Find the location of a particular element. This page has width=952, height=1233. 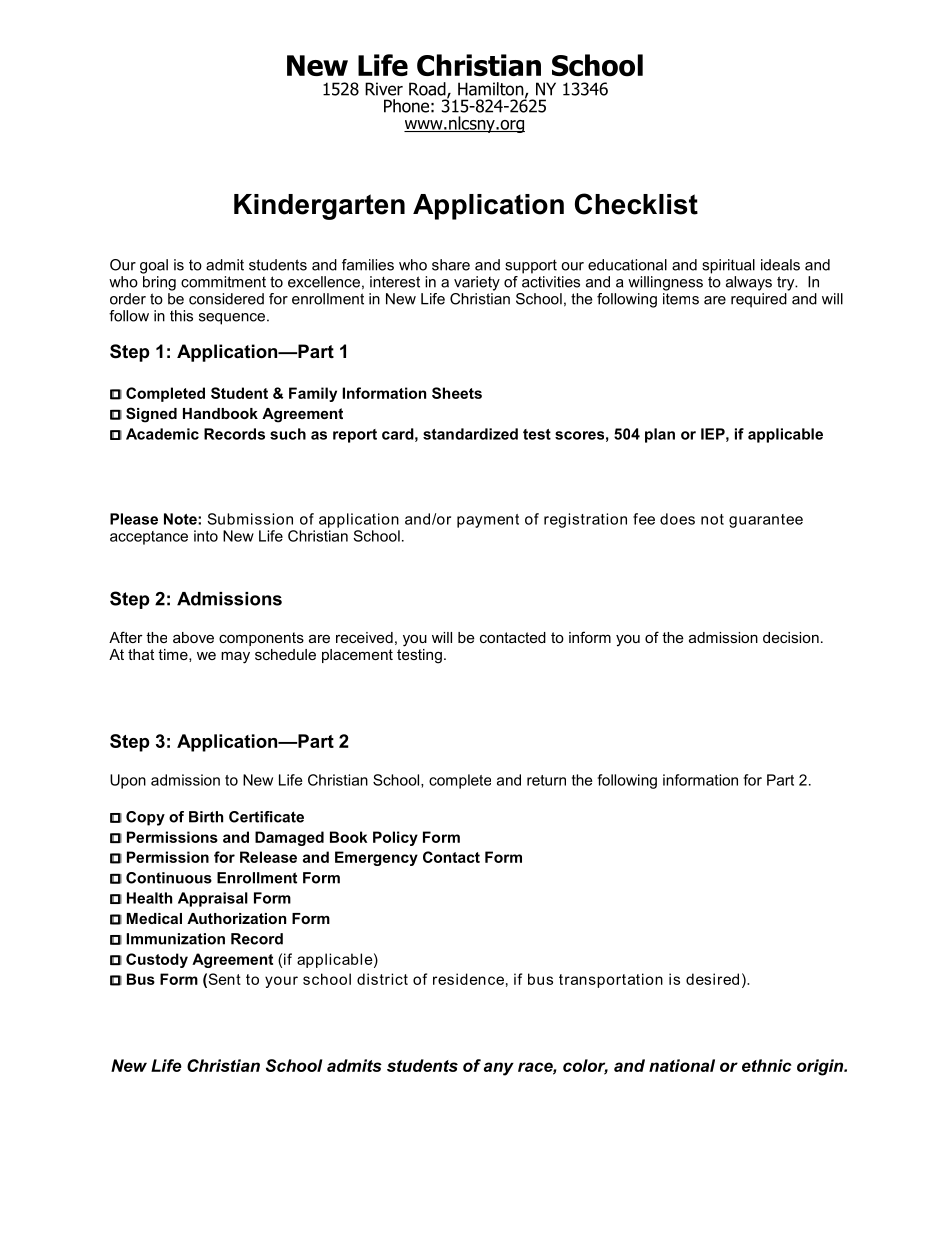

guarantee is located at coordinates (766, 521).
